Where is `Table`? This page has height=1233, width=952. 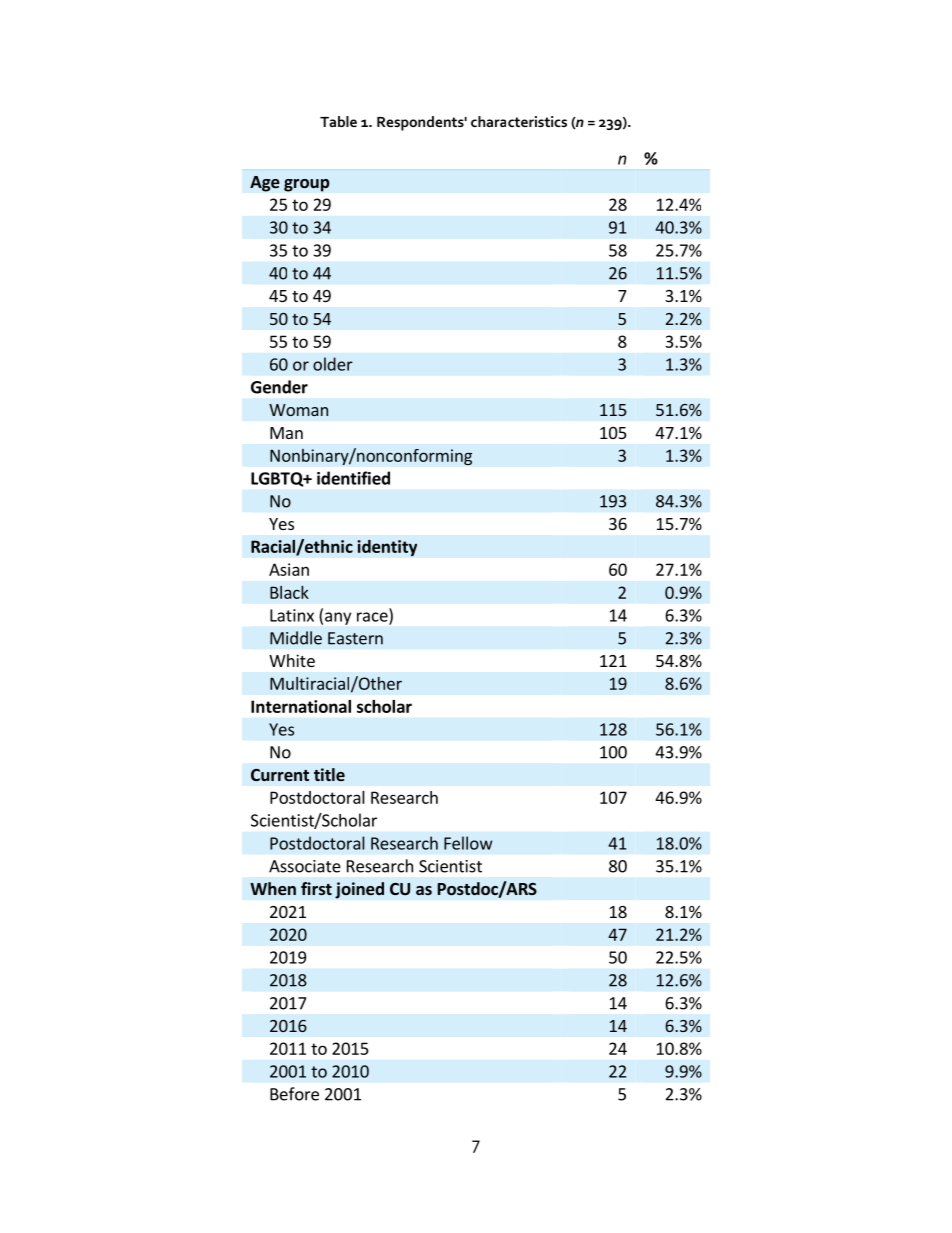 Table is located at coordinates (338, 121).
